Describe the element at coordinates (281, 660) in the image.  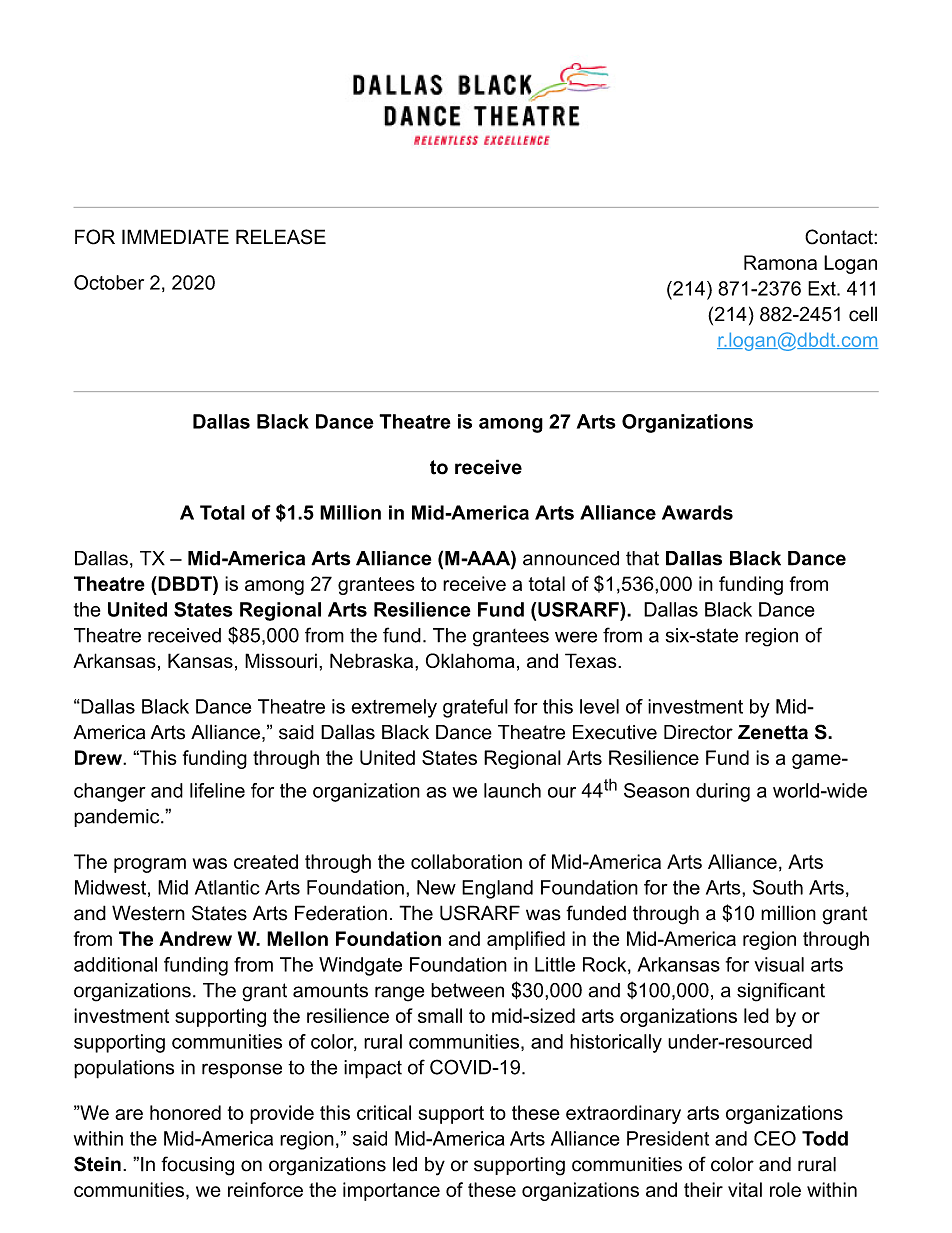
I see `Missouri` at that location.
